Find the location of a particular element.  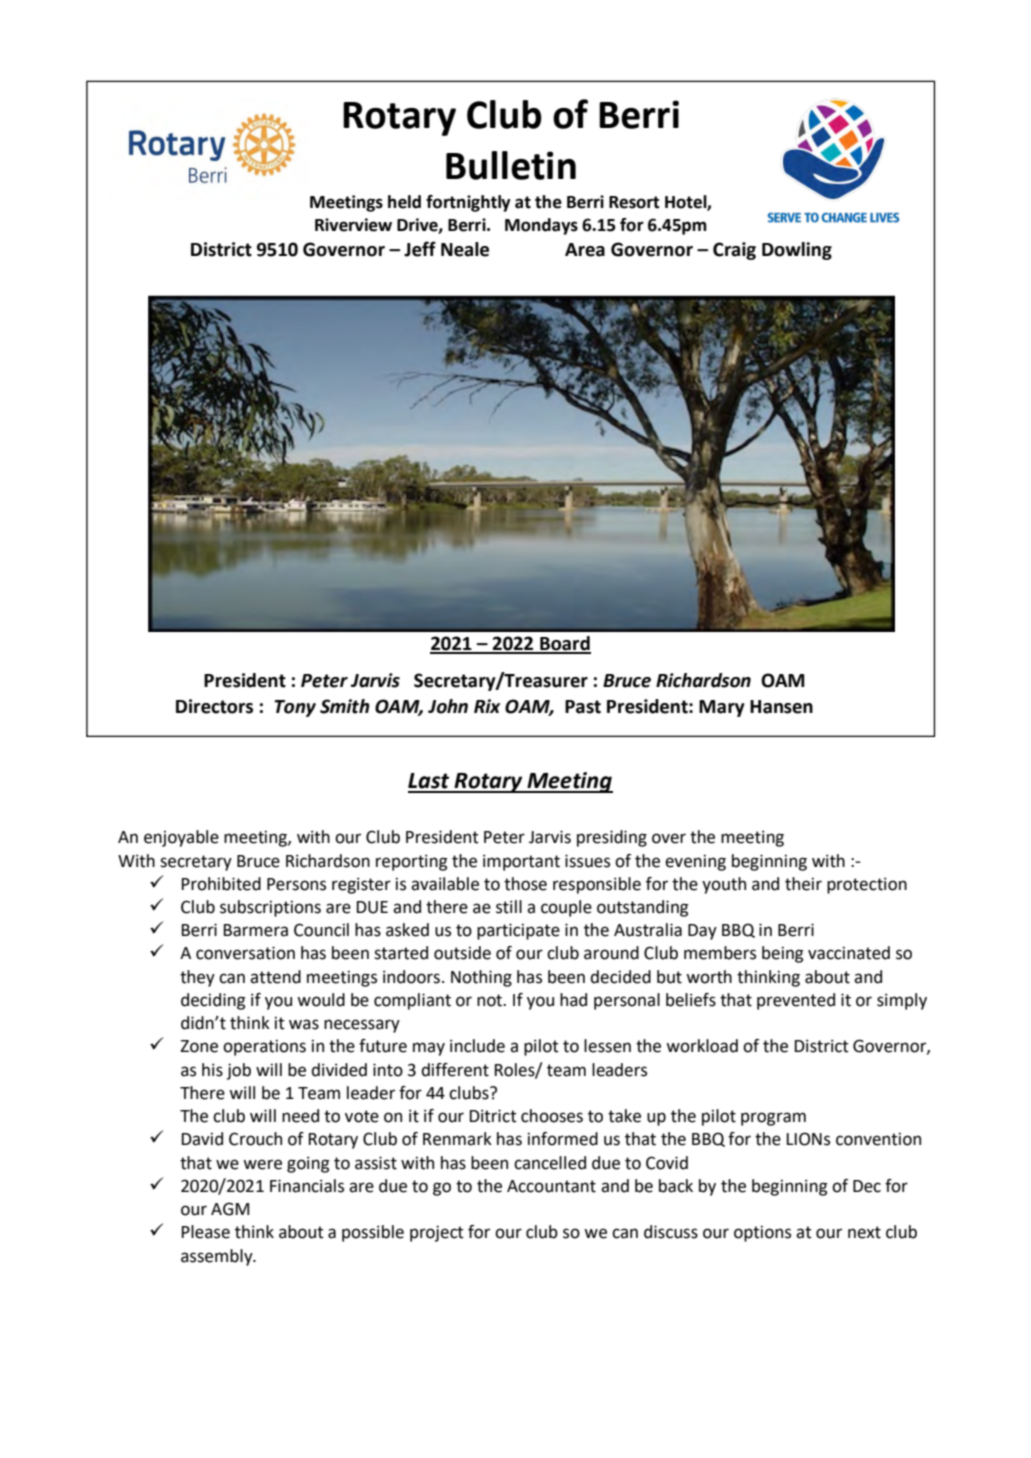

Jeff is located at coordinates (420, 249).
